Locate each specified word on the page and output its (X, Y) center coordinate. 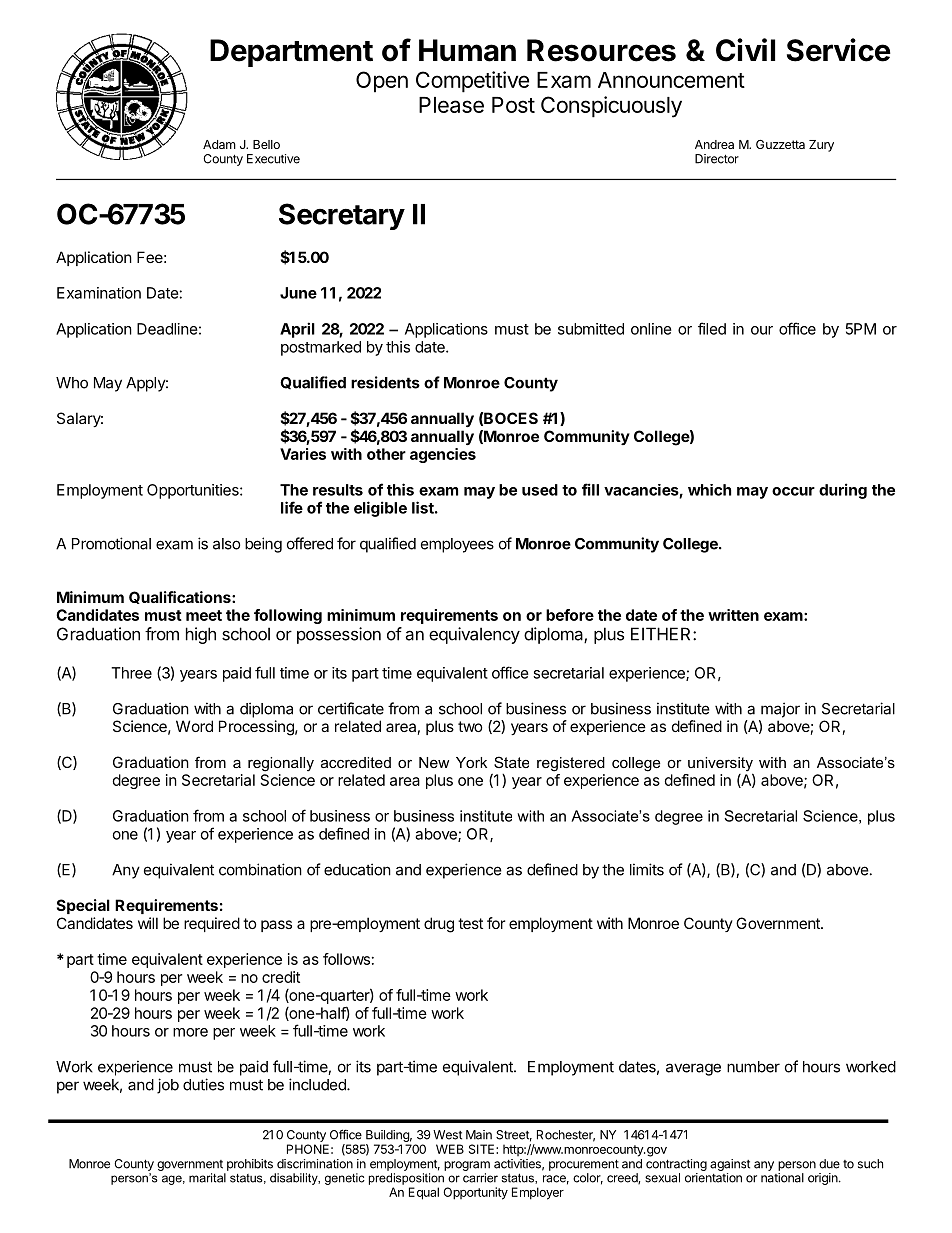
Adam (219, 144)
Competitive (472, 82)
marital (207, 1178)
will (148, 923)
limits (647, 869)
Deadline (167, 329)
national (782, 1178)
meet (204, 615)
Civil (745, 50)
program (467, 1166)
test (470, 923)
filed (712, 328)
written (733, 615)
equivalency (474, 635)
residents (385, 382)
